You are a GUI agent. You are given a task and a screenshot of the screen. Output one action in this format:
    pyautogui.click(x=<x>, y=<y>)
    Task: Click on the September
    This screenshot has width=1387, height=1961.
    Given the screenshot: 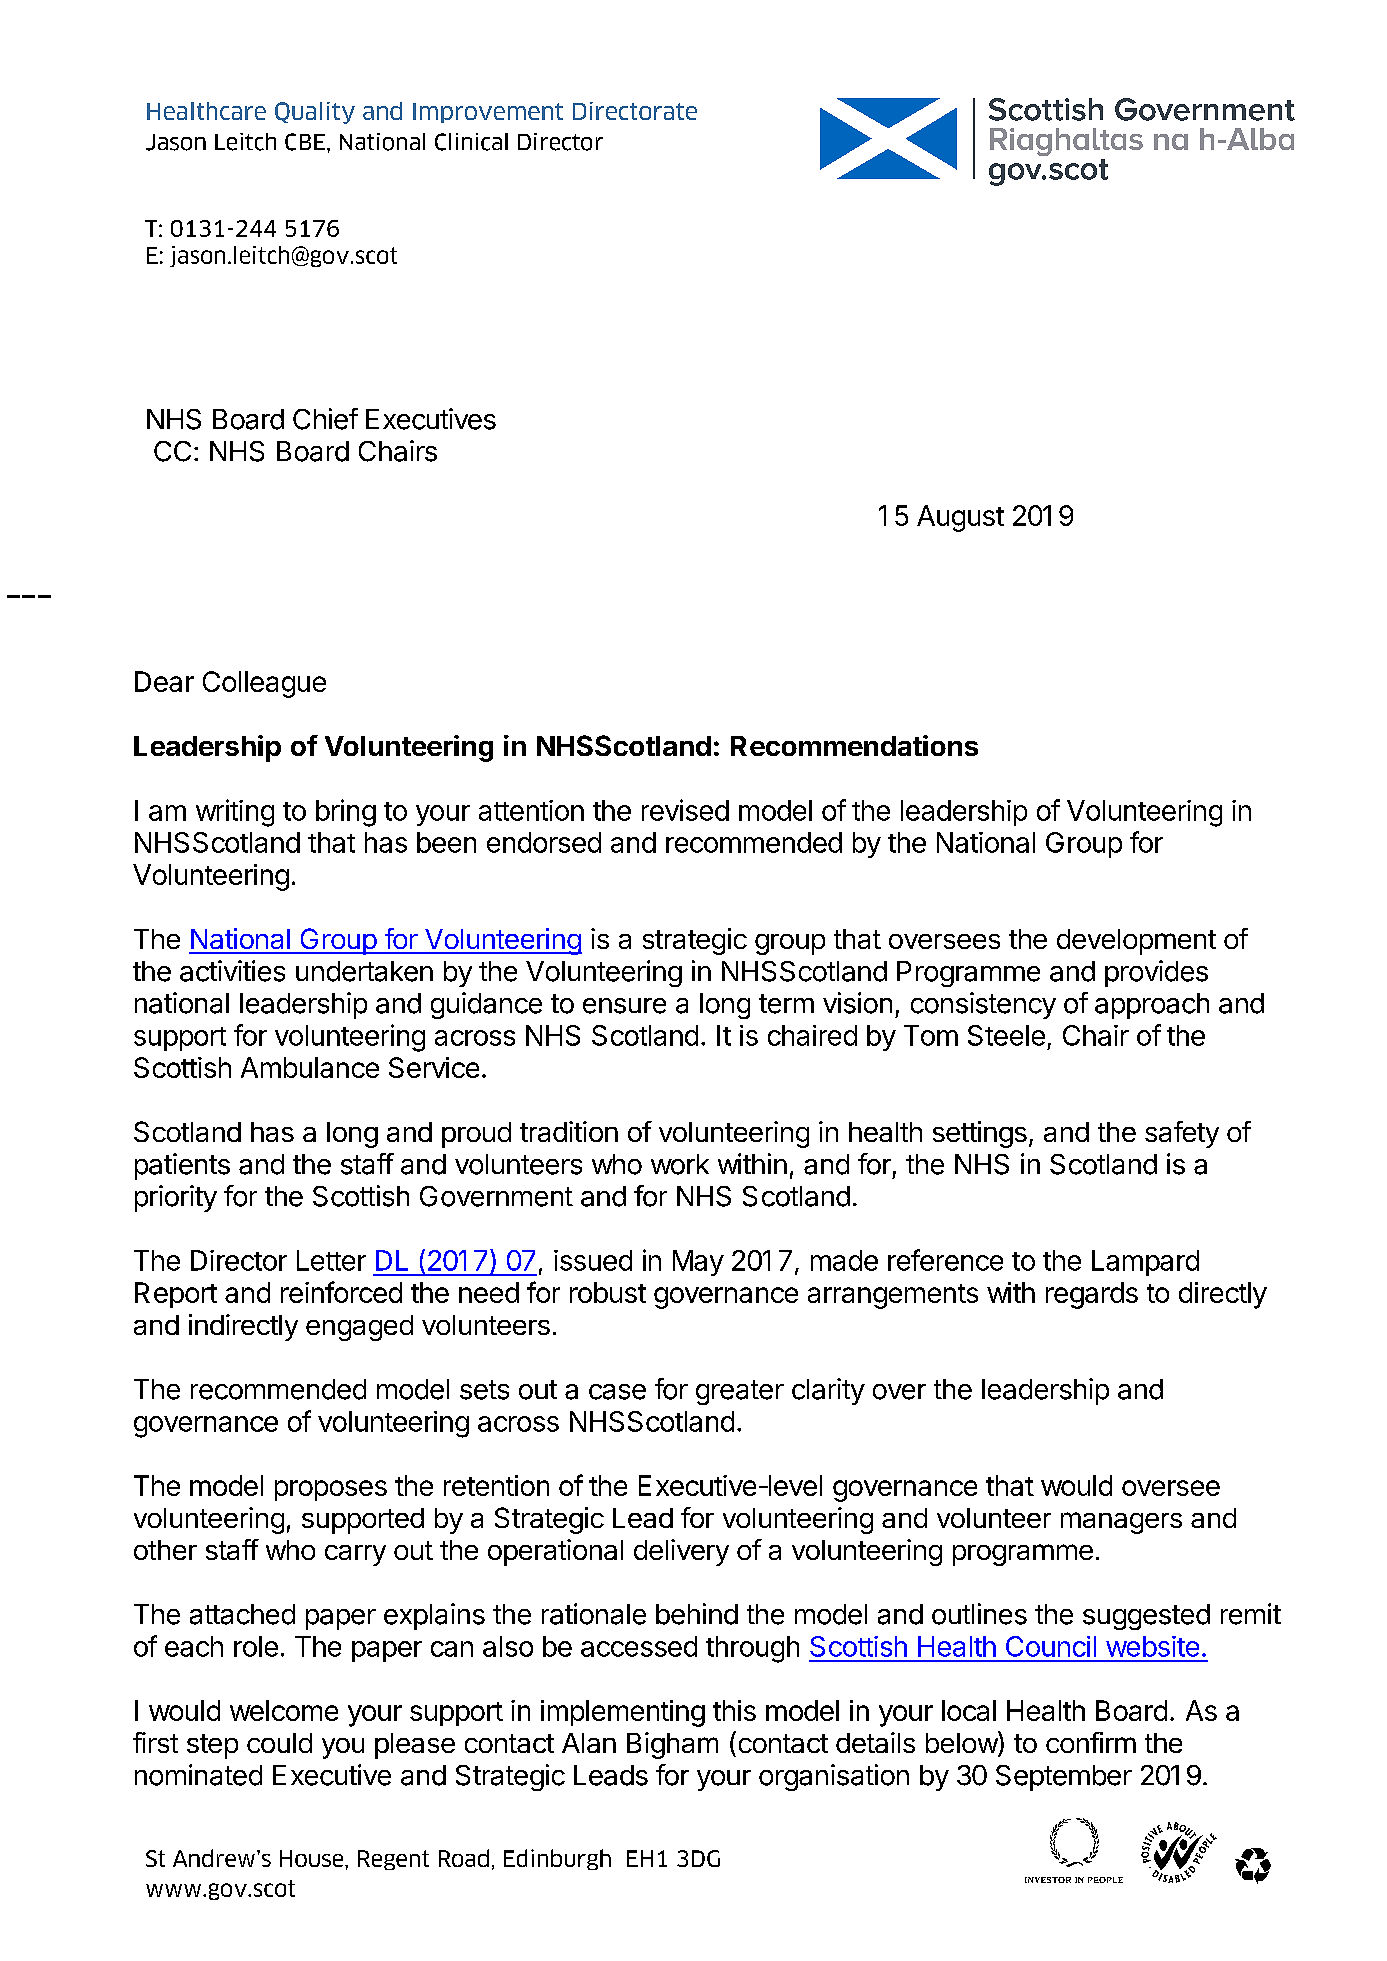 What is the action you would take?
    pyautogui.click(x=1064, y=1778)
